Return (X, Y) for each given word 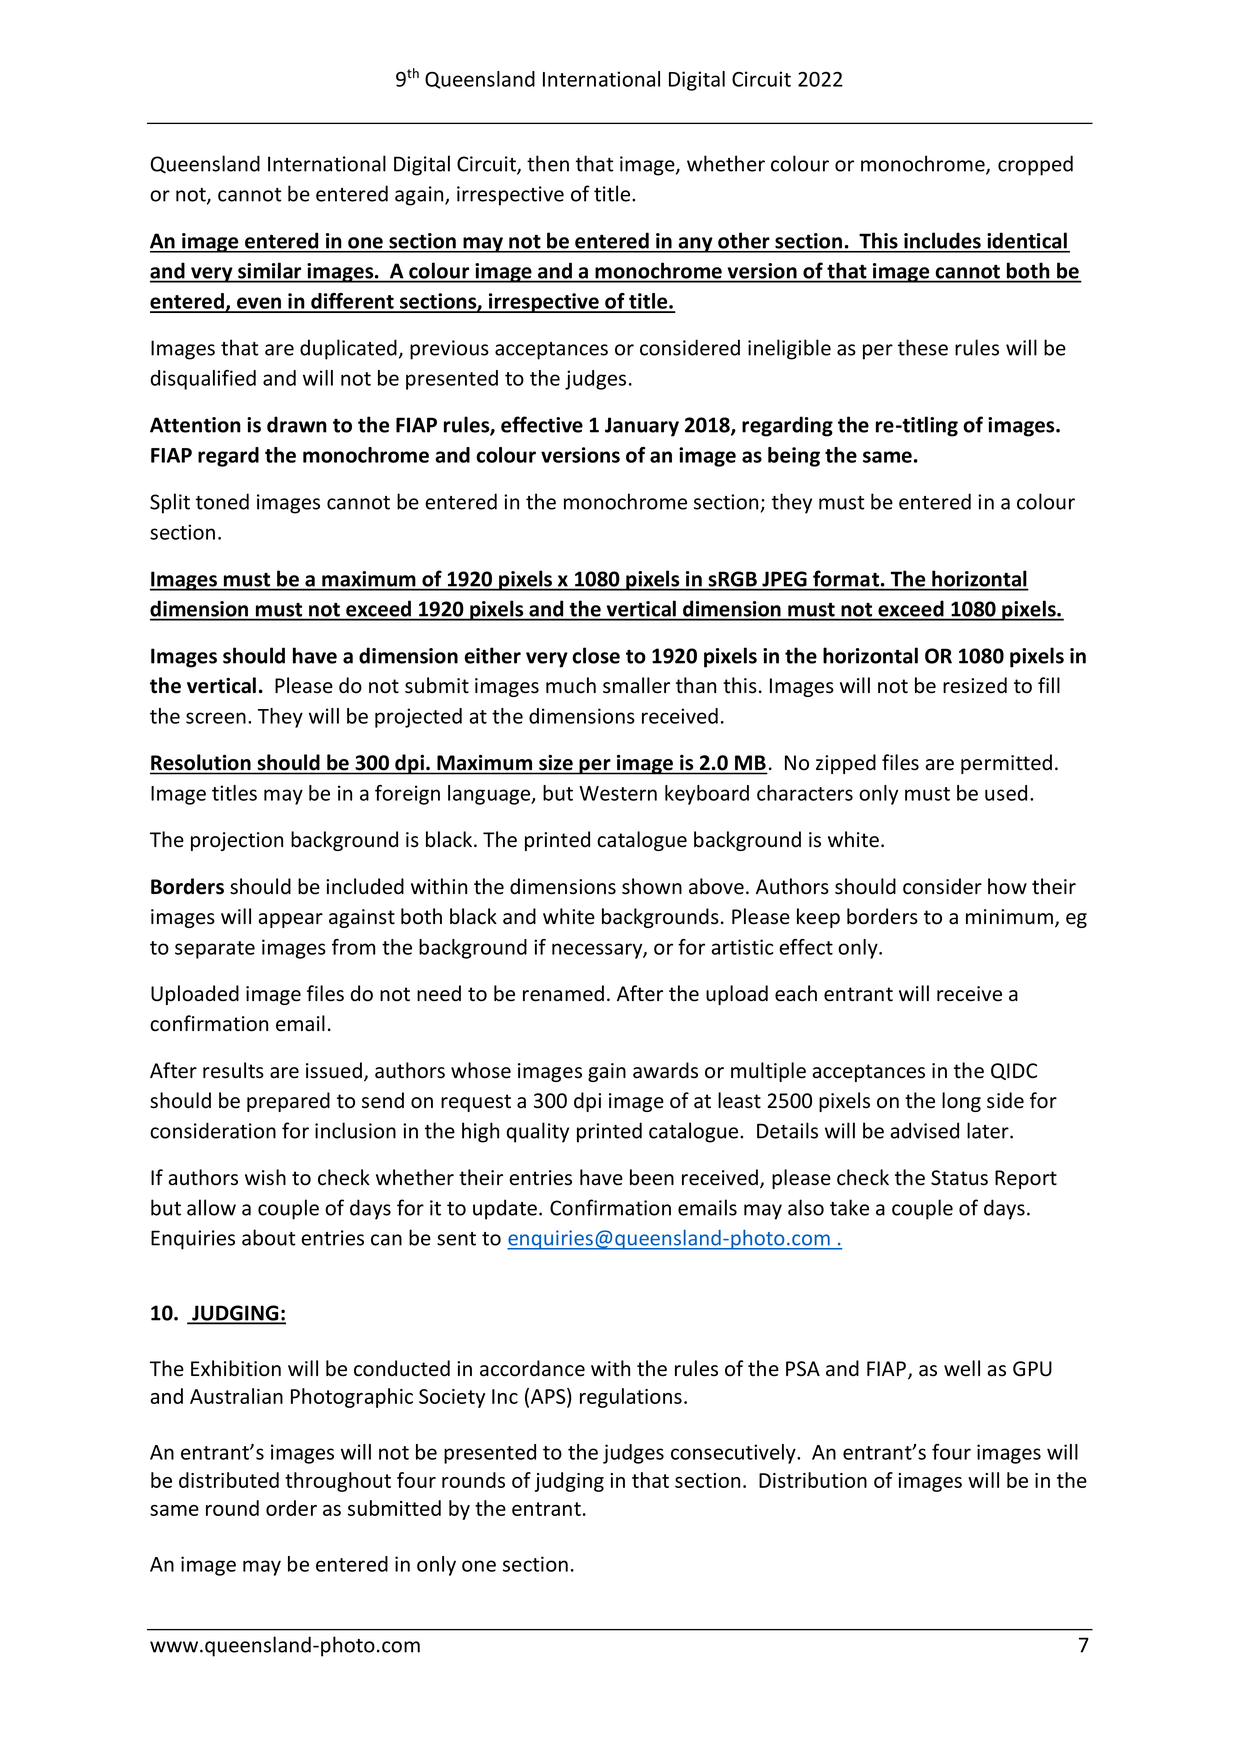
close (596, 655)
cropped (1035, 165)
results (233, 1070)
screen (216, 718)
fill (1049, 685)
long (961, 1102)
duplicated (348, 349)
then (548, 163)
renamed (563, 993)
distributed (229, 1480)
